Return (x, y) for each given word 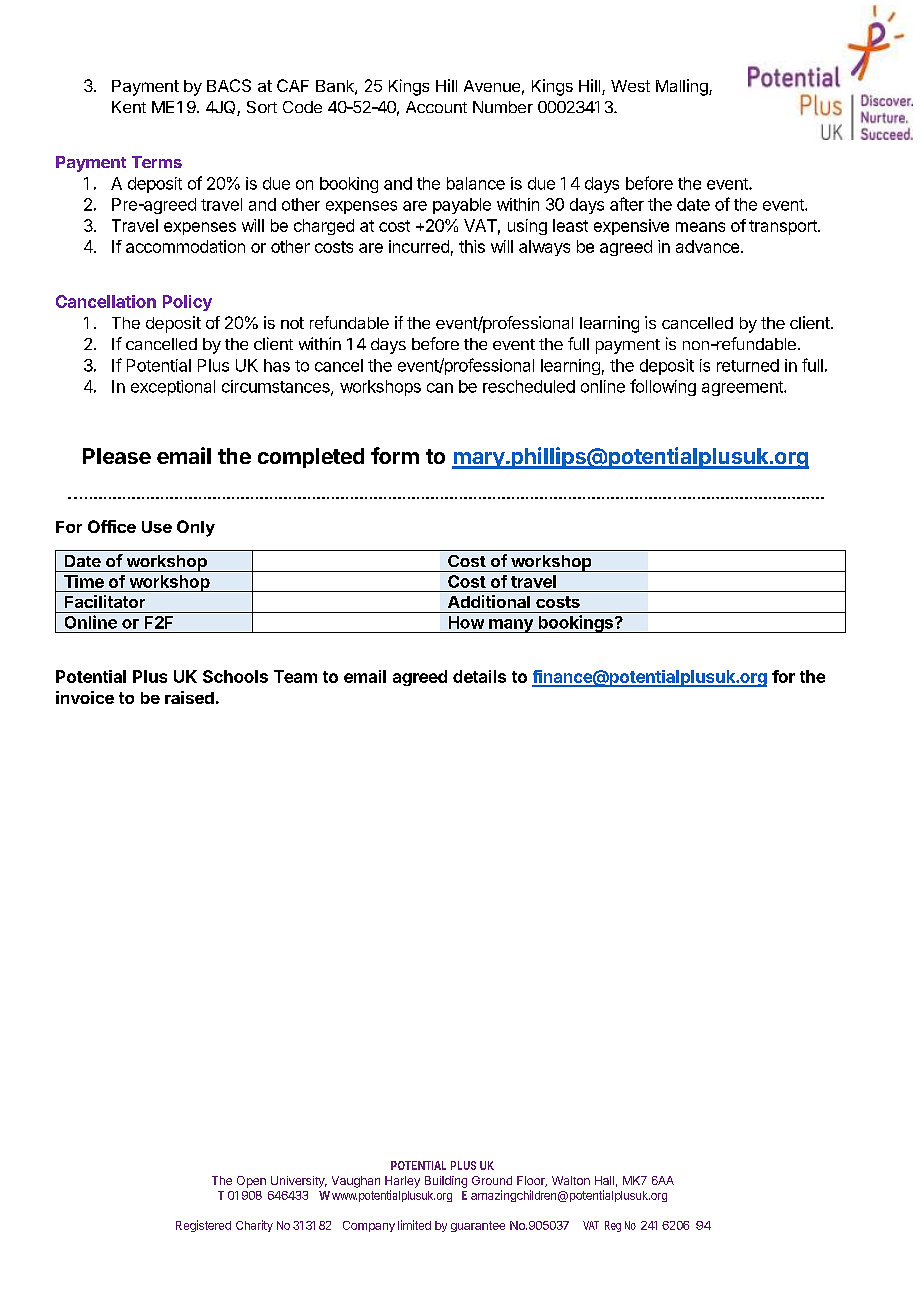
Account (436, 107)
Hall (604, 1180)
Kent (129, 107)
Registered (203, 1226)
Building (446, 1182)
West (630, 86)
